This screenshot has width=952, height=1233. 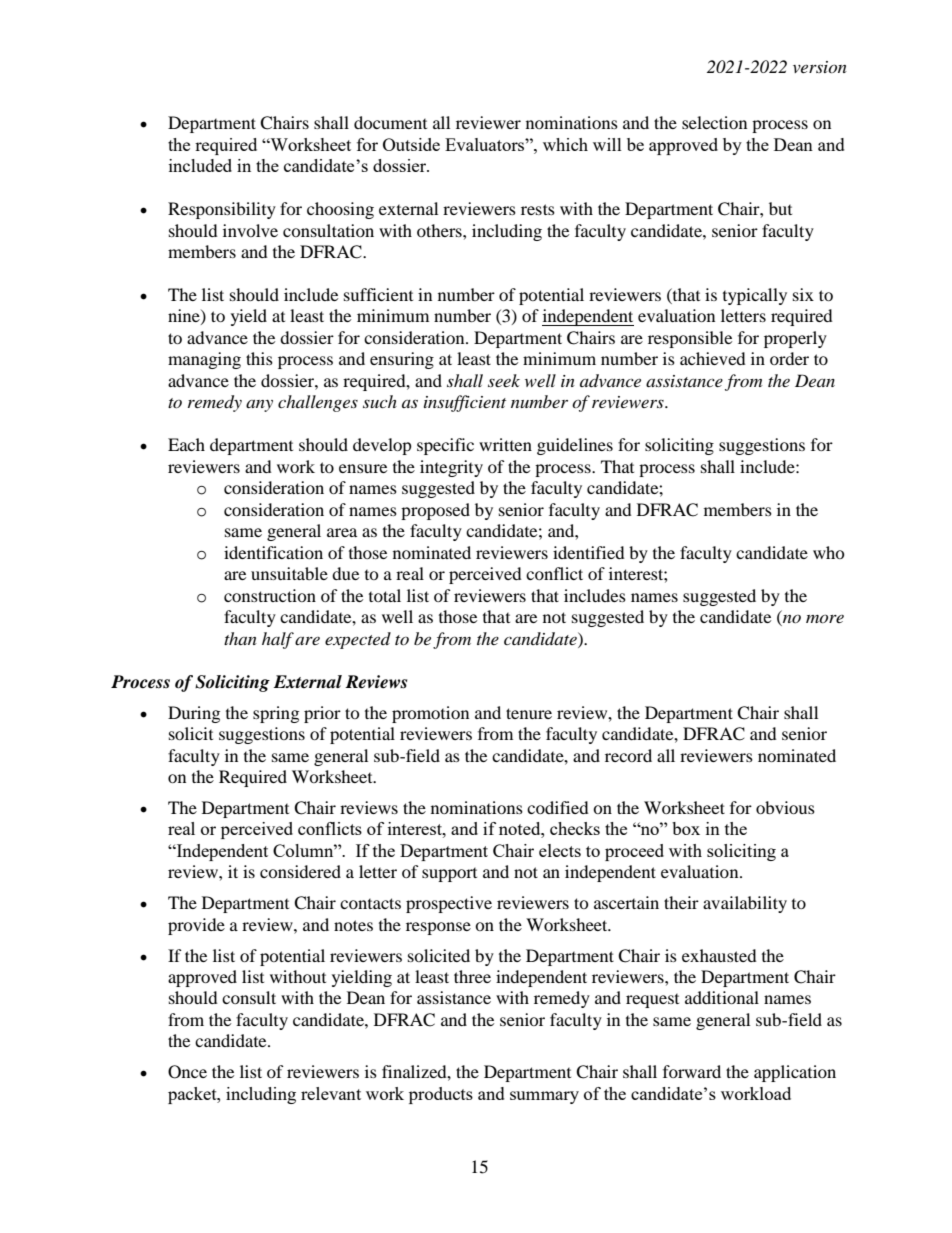 What do you see at coordinates (714, 122) in the screenshot?
I see `selection` at bounding box center [714, 122].
